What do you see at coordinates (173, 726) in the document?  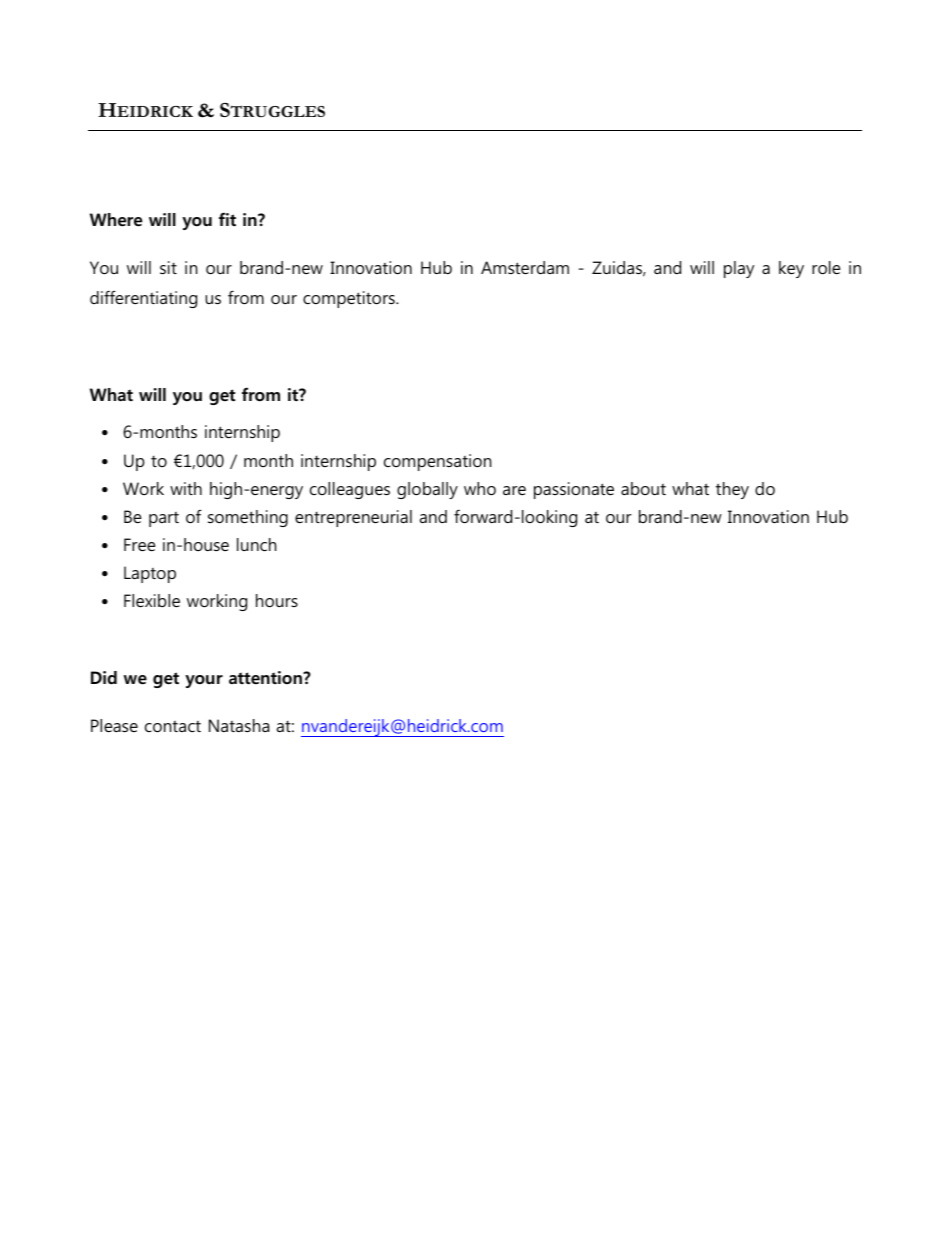 I see `contact` at bounding box center [173, 726].
